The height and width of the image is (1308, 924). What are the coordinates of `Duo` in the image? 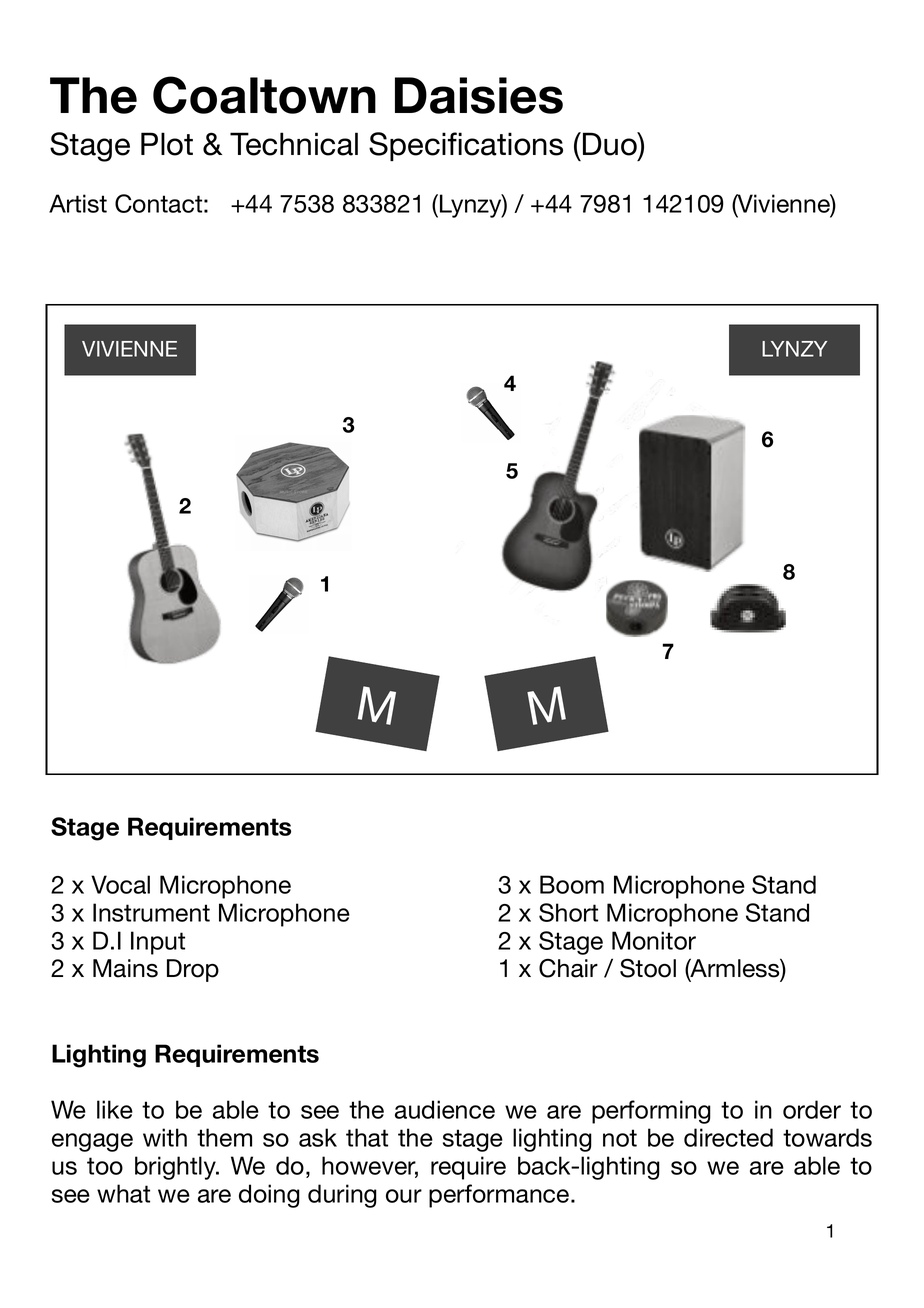 It's located at (611, 144).
